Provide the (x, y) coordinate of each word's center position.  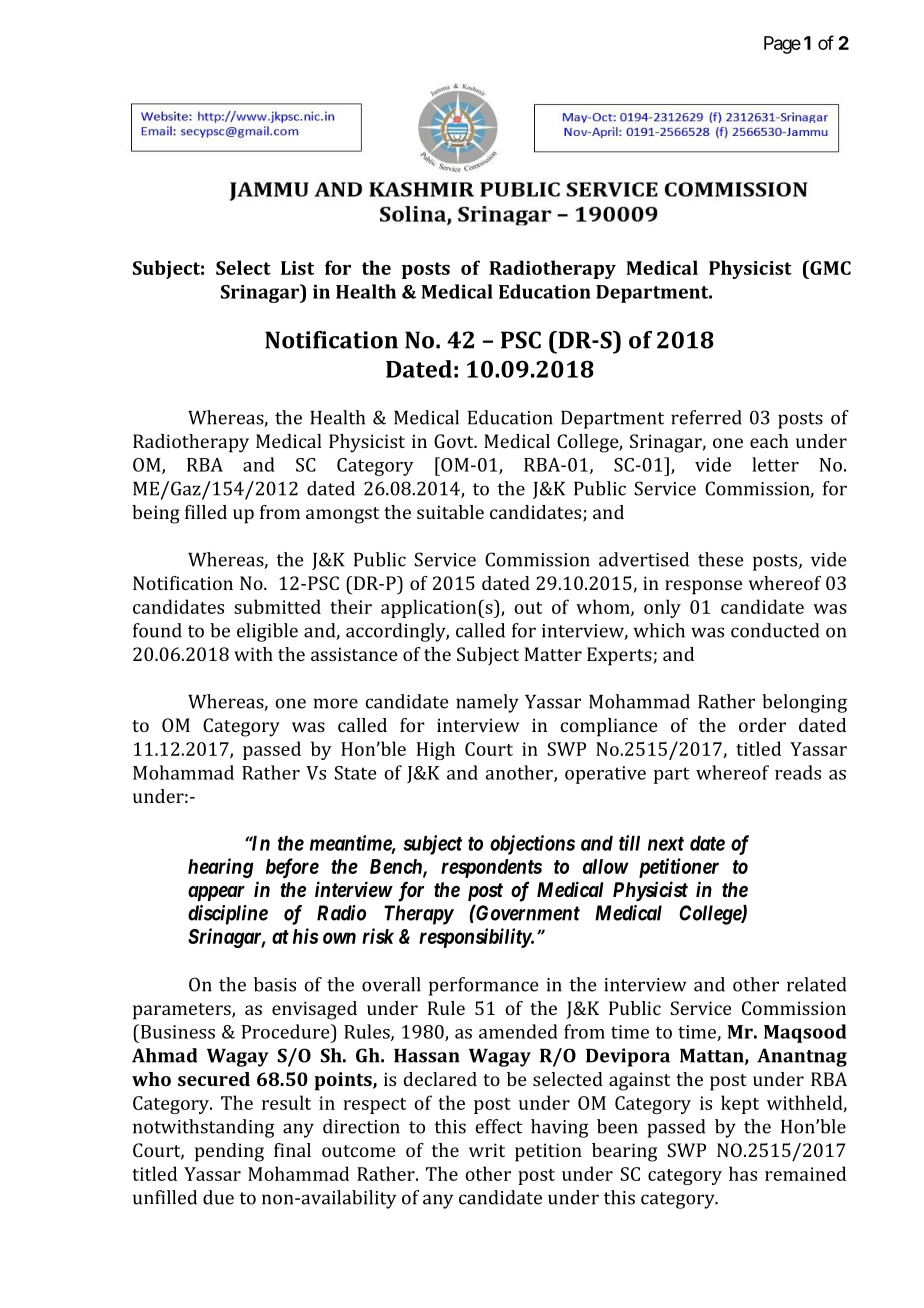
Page (782, 45)
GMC (829, 267)
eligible (267, 632)
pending (229, 1152)
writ (487, 1150)
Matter (553, 654)
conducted (775, 630)
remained (805, 1173)
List (297, 268)
